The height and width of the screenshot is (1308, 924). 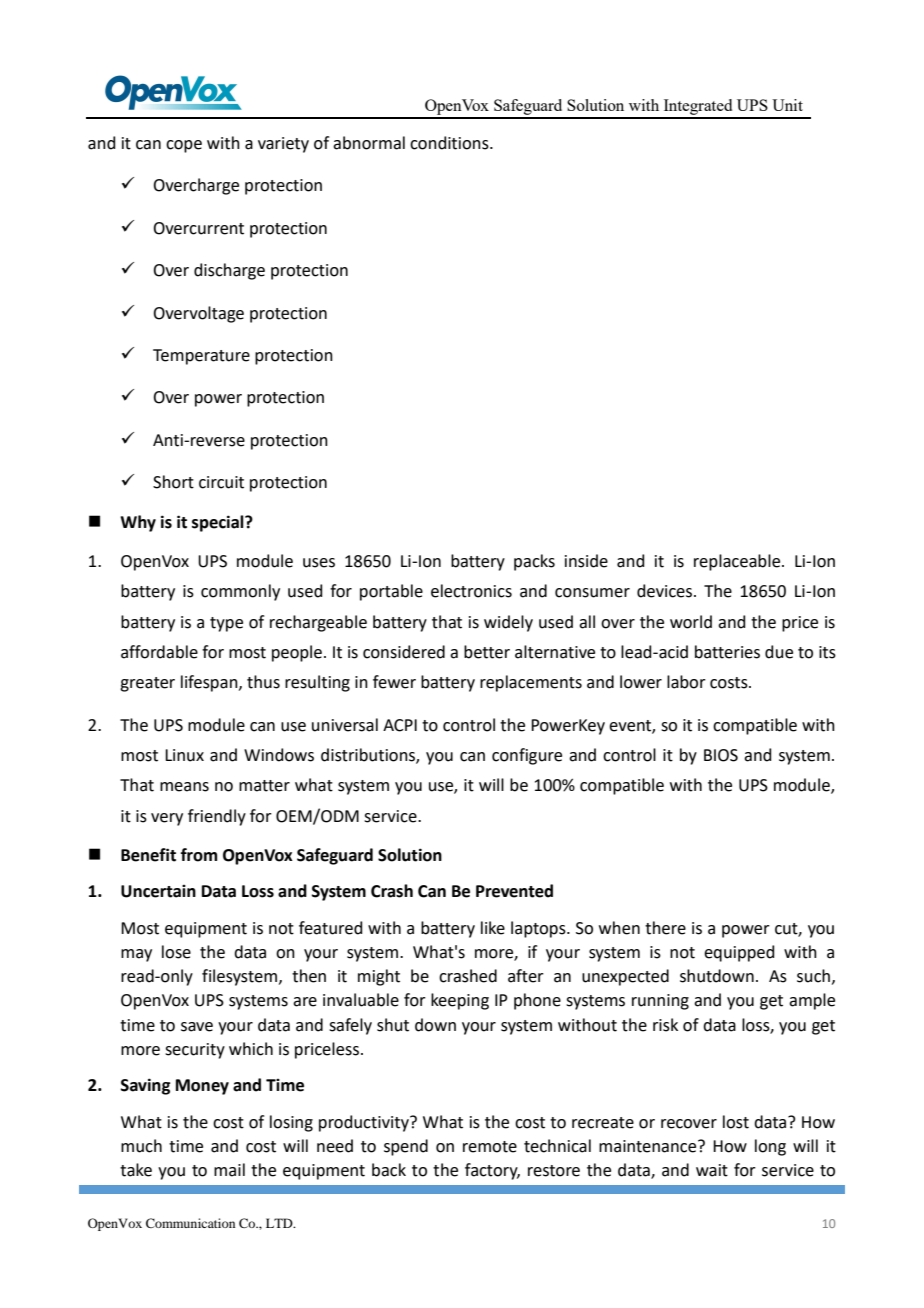 I want to click on better, so click(x=487, y=652).
